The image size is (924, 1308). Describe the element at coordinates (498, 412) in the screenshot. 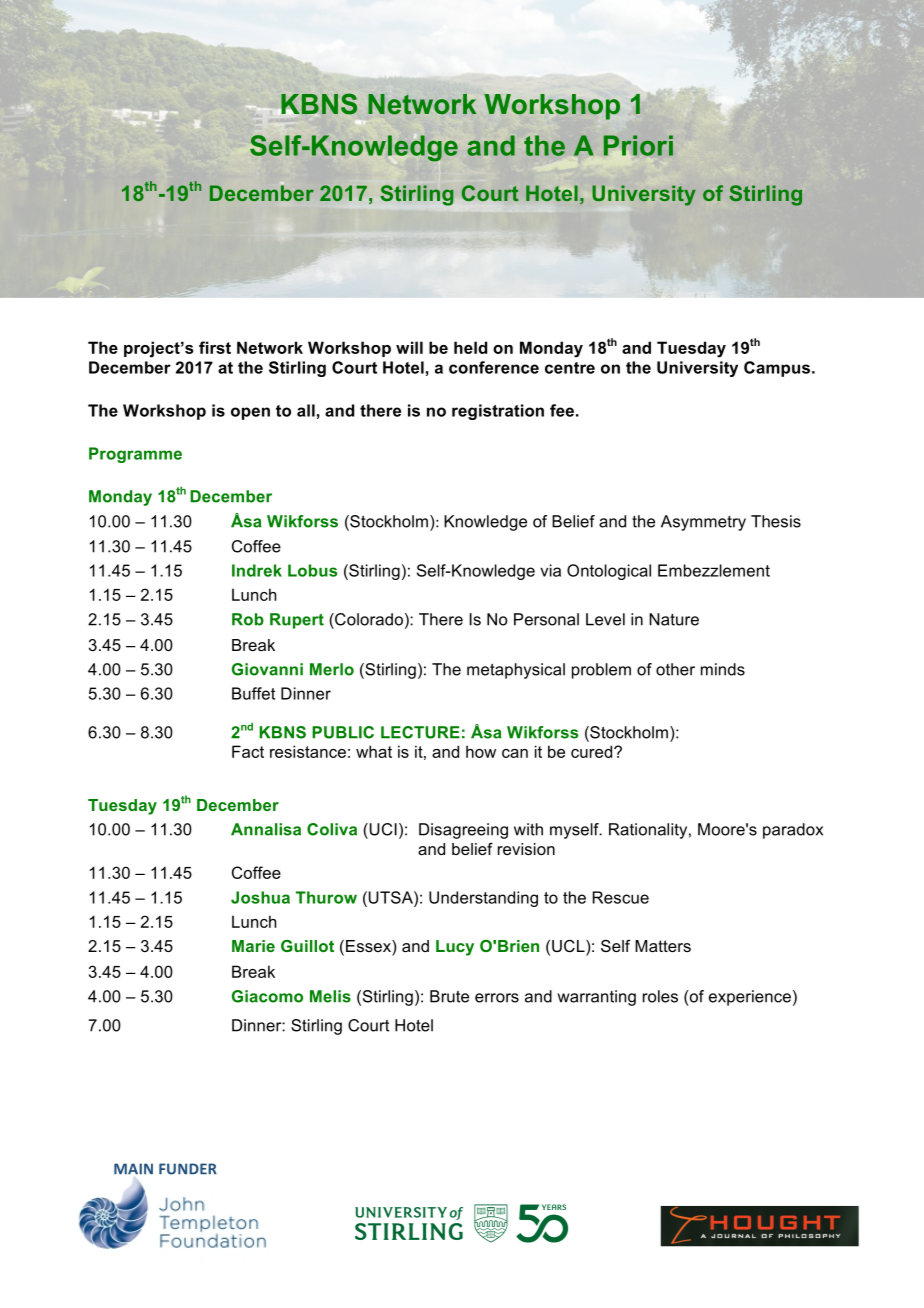

I see `registration` at that location.
